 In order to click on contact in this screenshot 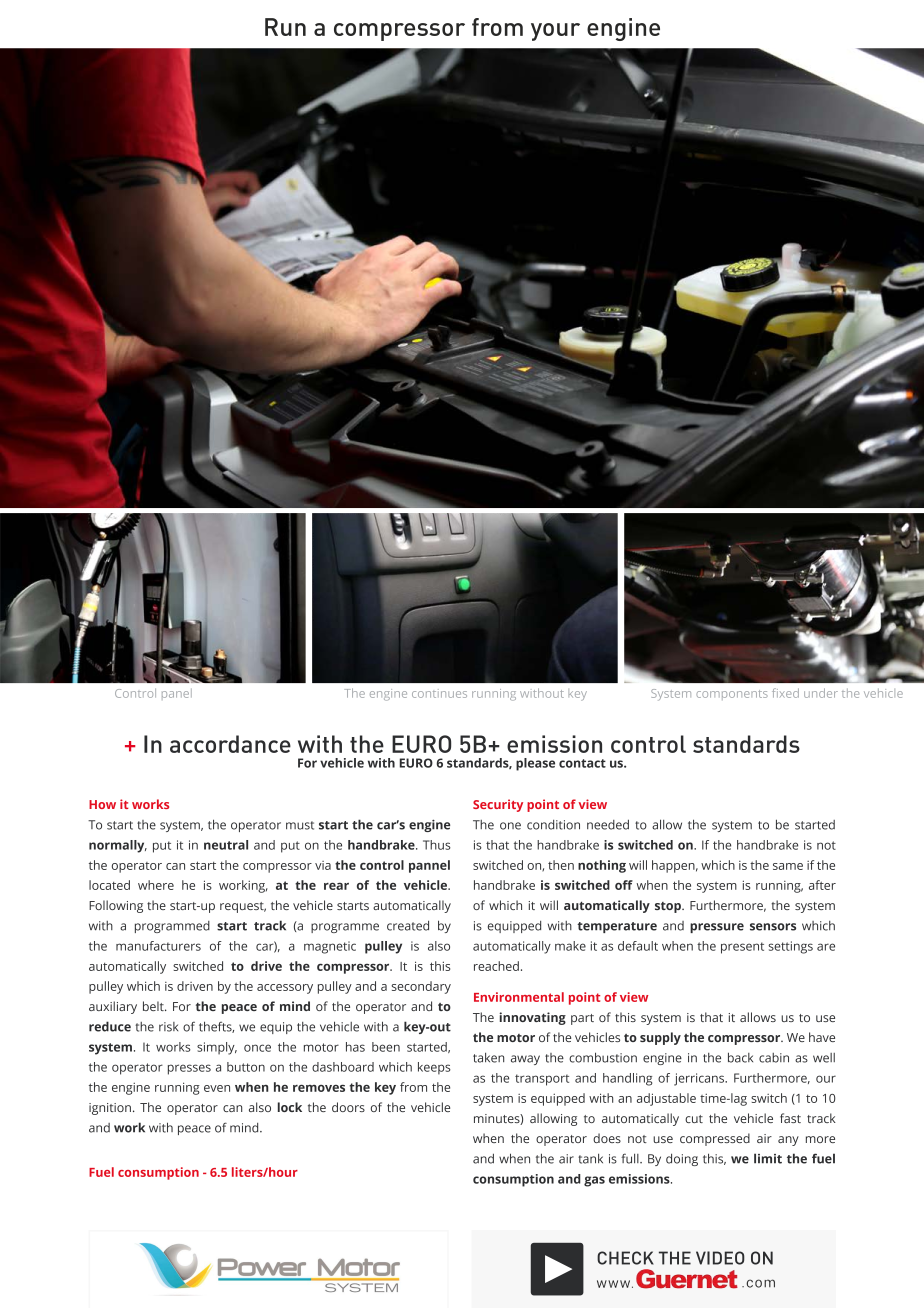, I will do `click(582, 763)`.
